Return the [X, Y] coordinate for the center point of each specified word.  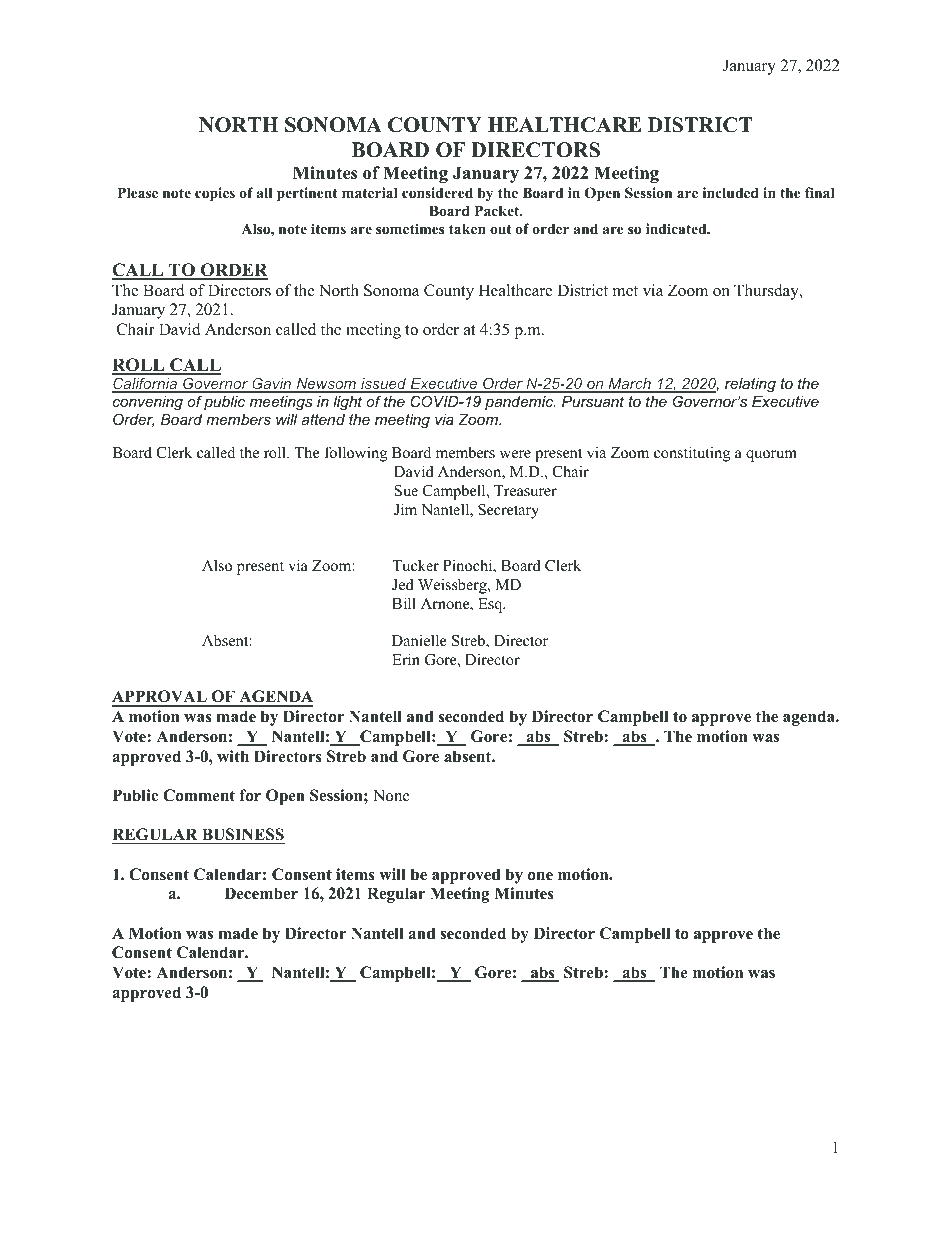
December [261, 893]
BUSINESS [242, 836]
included [731, 192]
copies [215, 194]
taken [467, 228]
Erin [406, 659]
